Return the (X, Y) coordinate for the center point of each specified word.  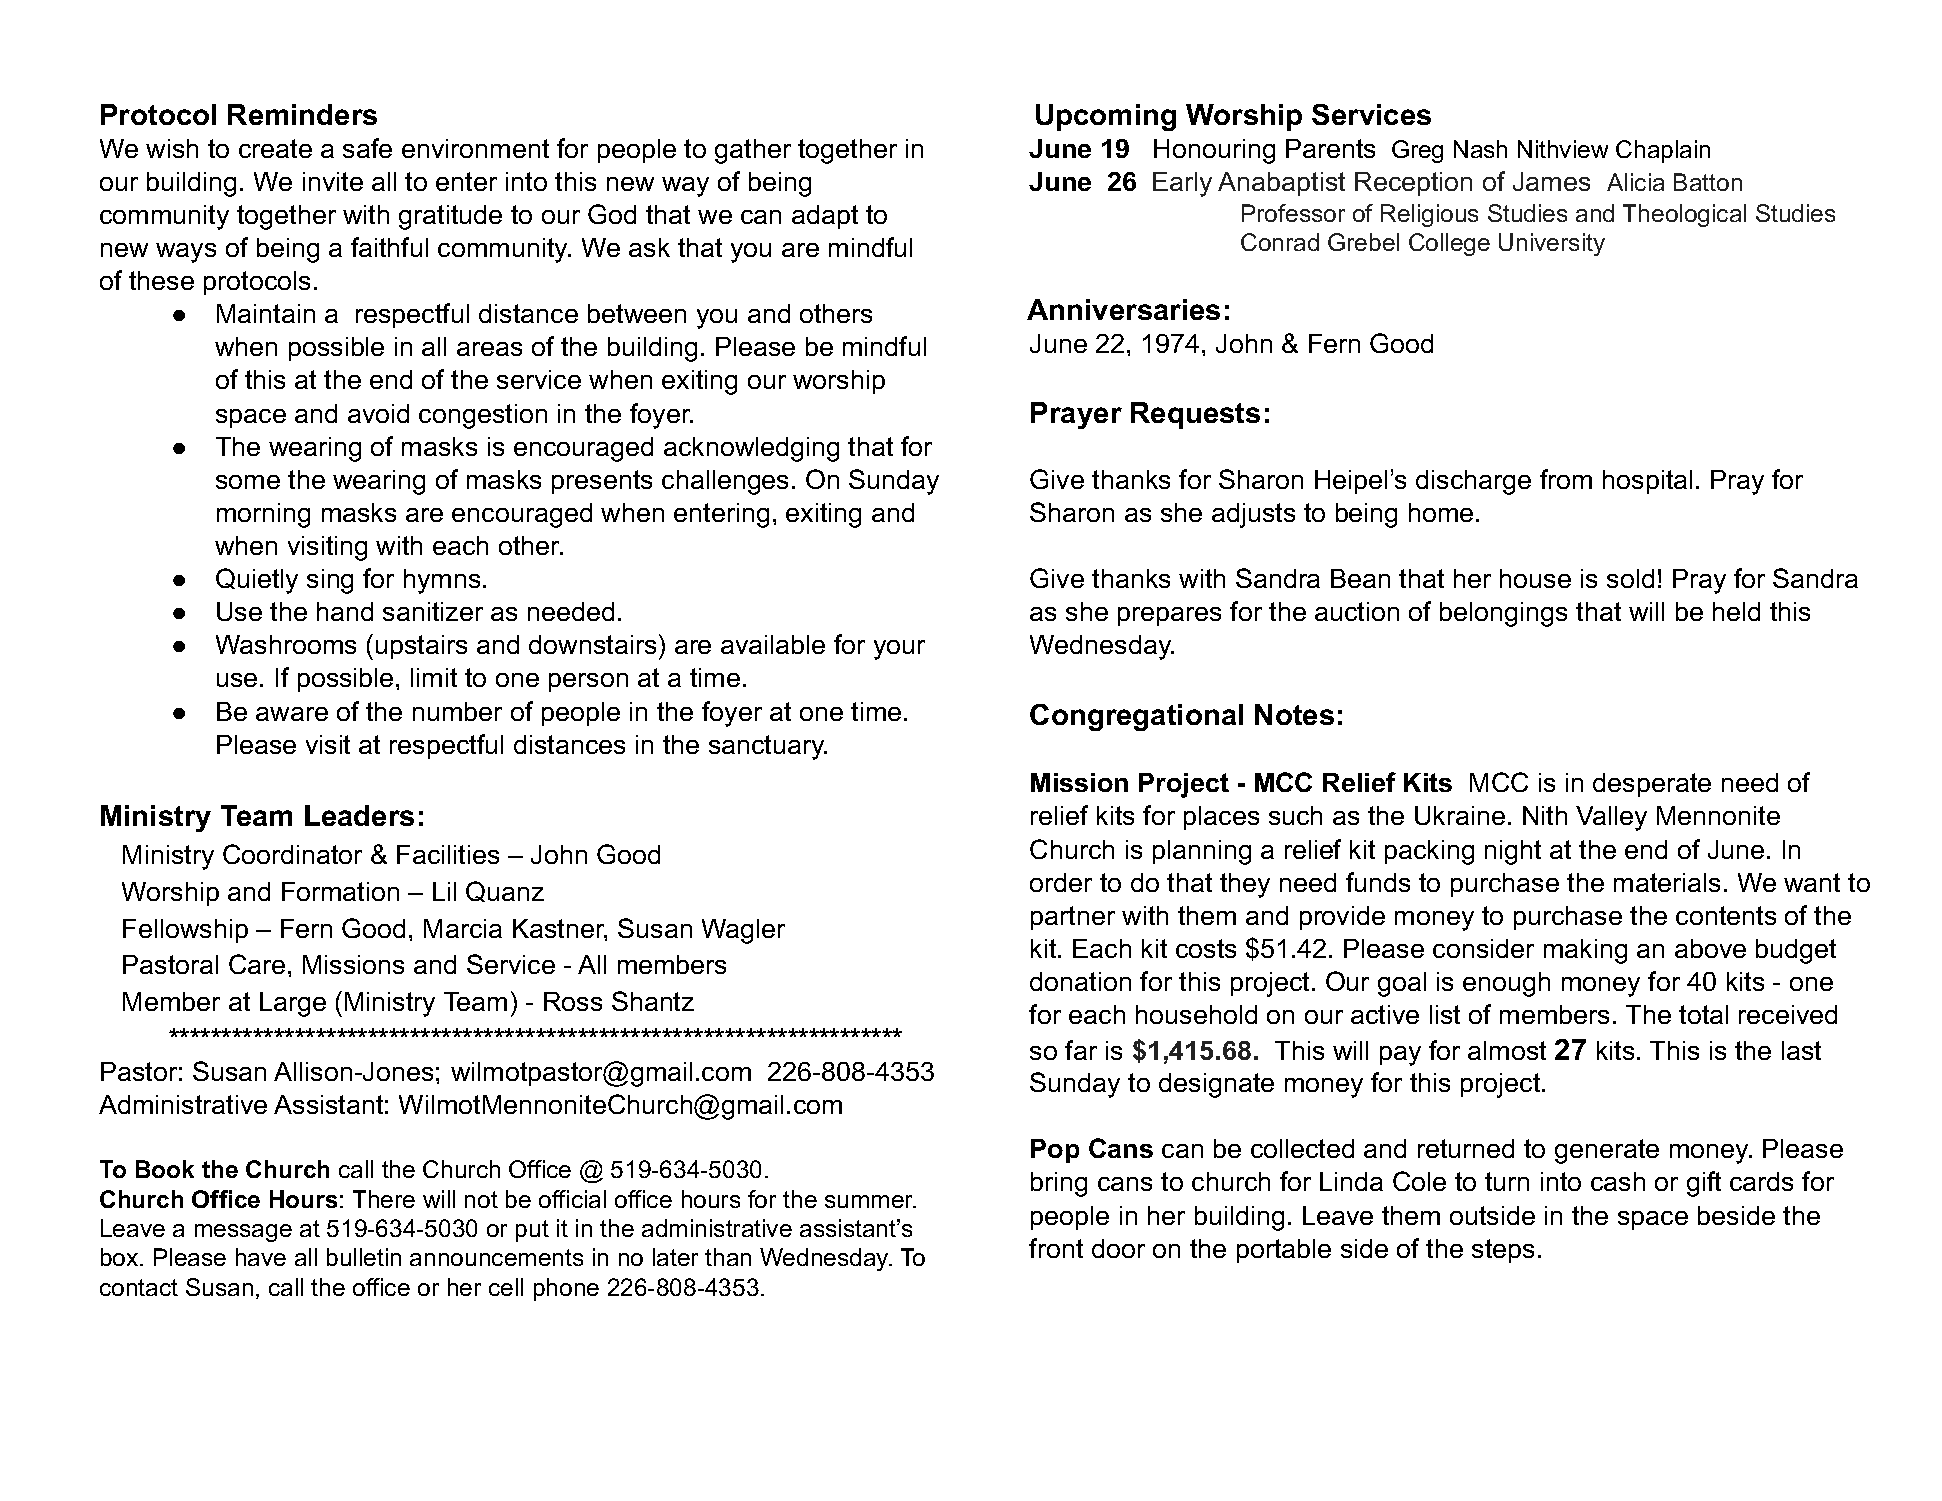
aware (292, 714)
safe (367, 148)
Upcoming (1106, 117)
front (1056, 1248)
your (899, 650)
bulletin (364, 1257)
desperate (1652, 785)
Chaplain (1663, 151)
